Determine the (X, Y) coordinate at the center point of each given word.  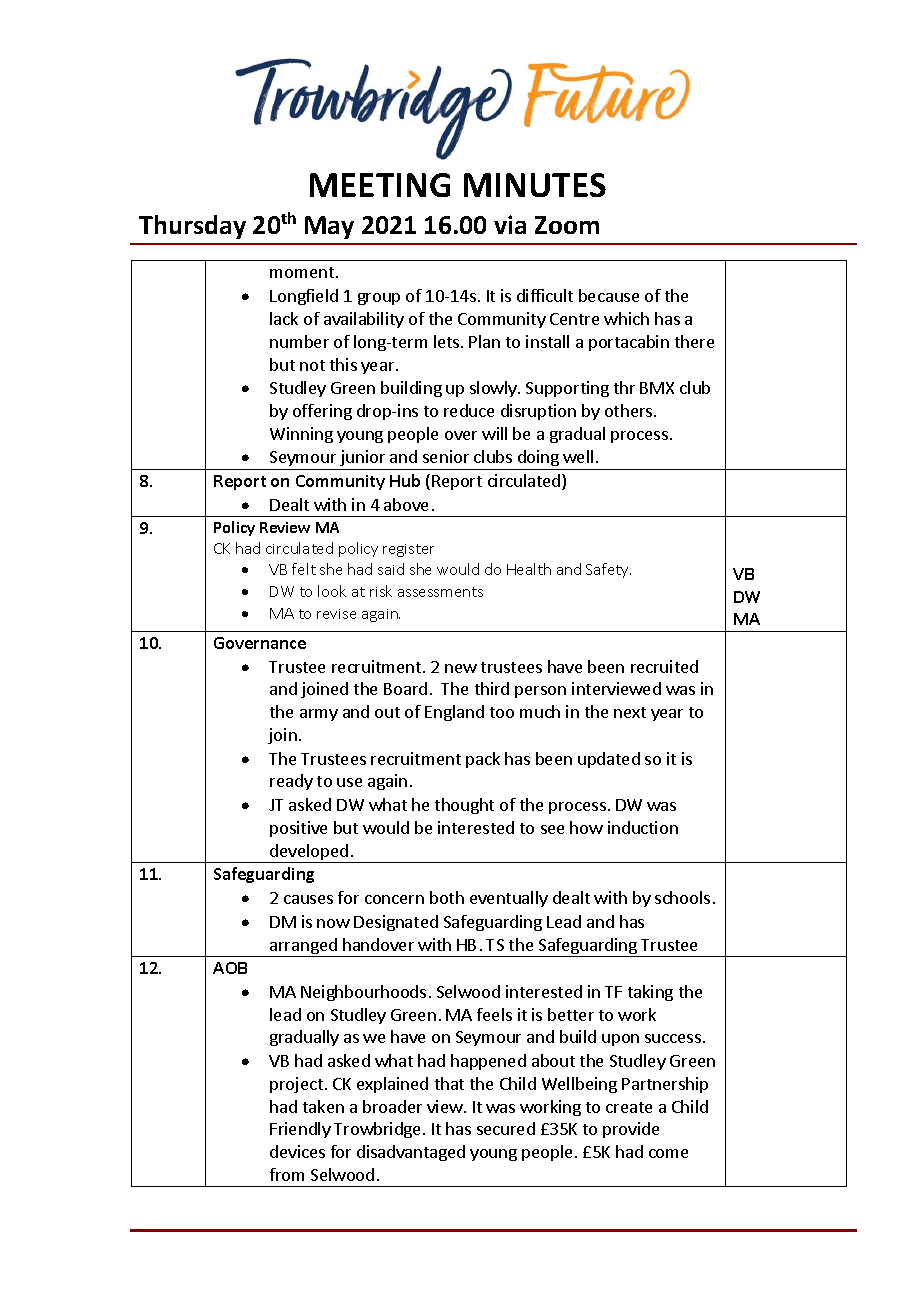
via (510, 224)
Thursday (192, 227)
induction (643, 827)
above (406, 504)
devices (297, 1151)
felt (304, 569)
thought (464, 806)
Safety (608, 570)
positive (298, 829)
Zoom (567, 225)
